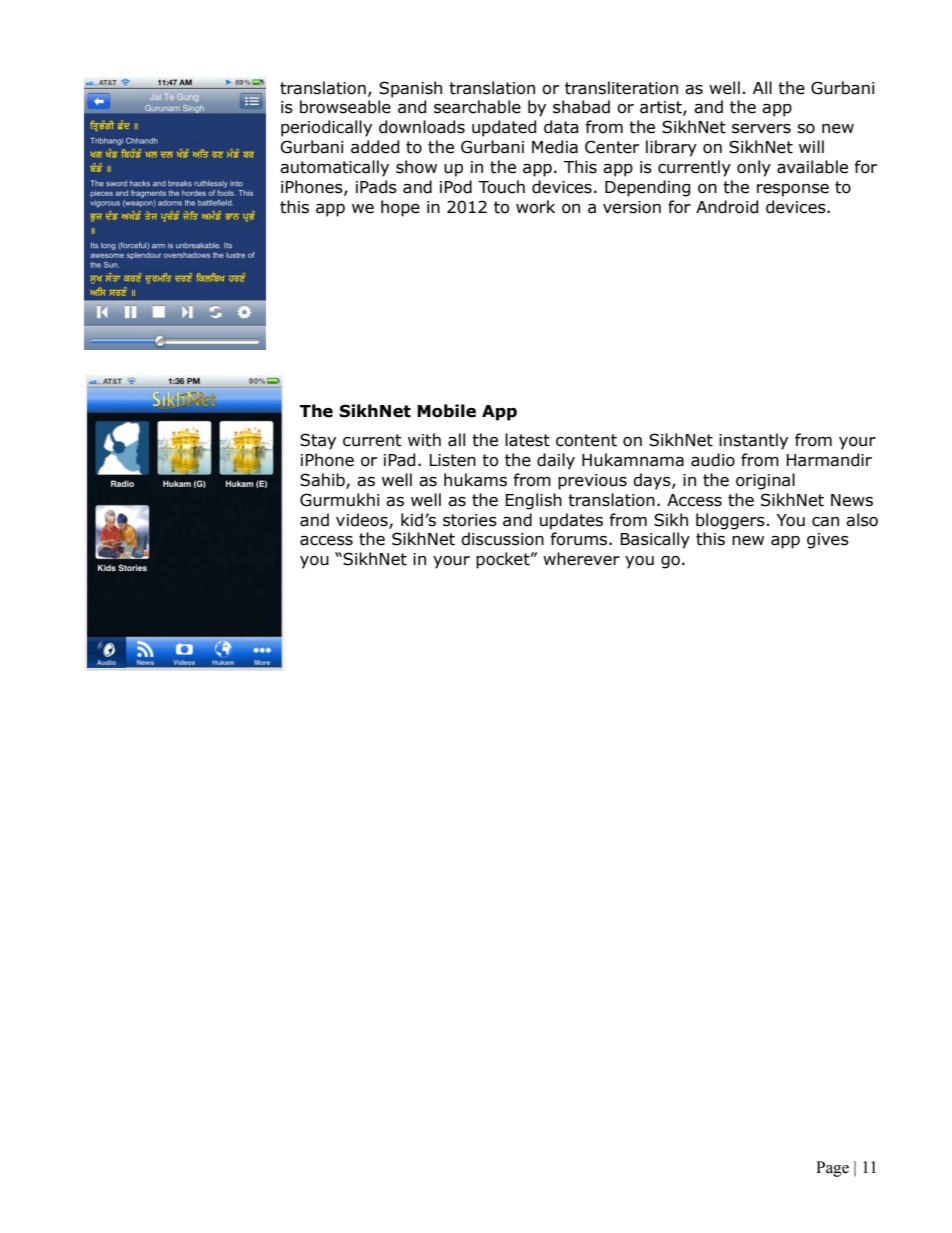  What do you see at coordinates (765, 481) in the image?
I see `original` at bounding box center [765, 481].
